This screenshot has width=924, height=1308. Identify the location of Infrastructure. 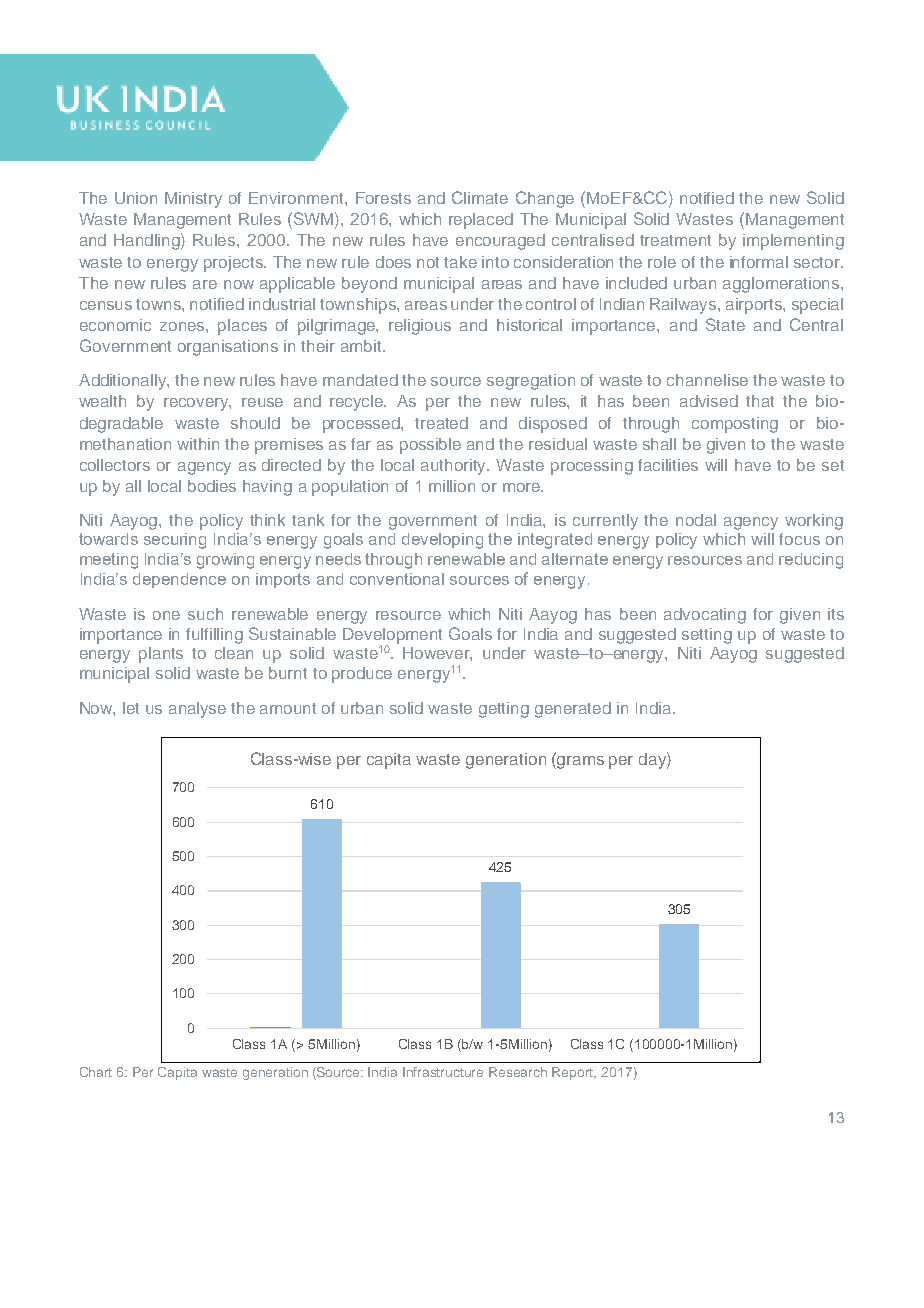
(443, 1072).
